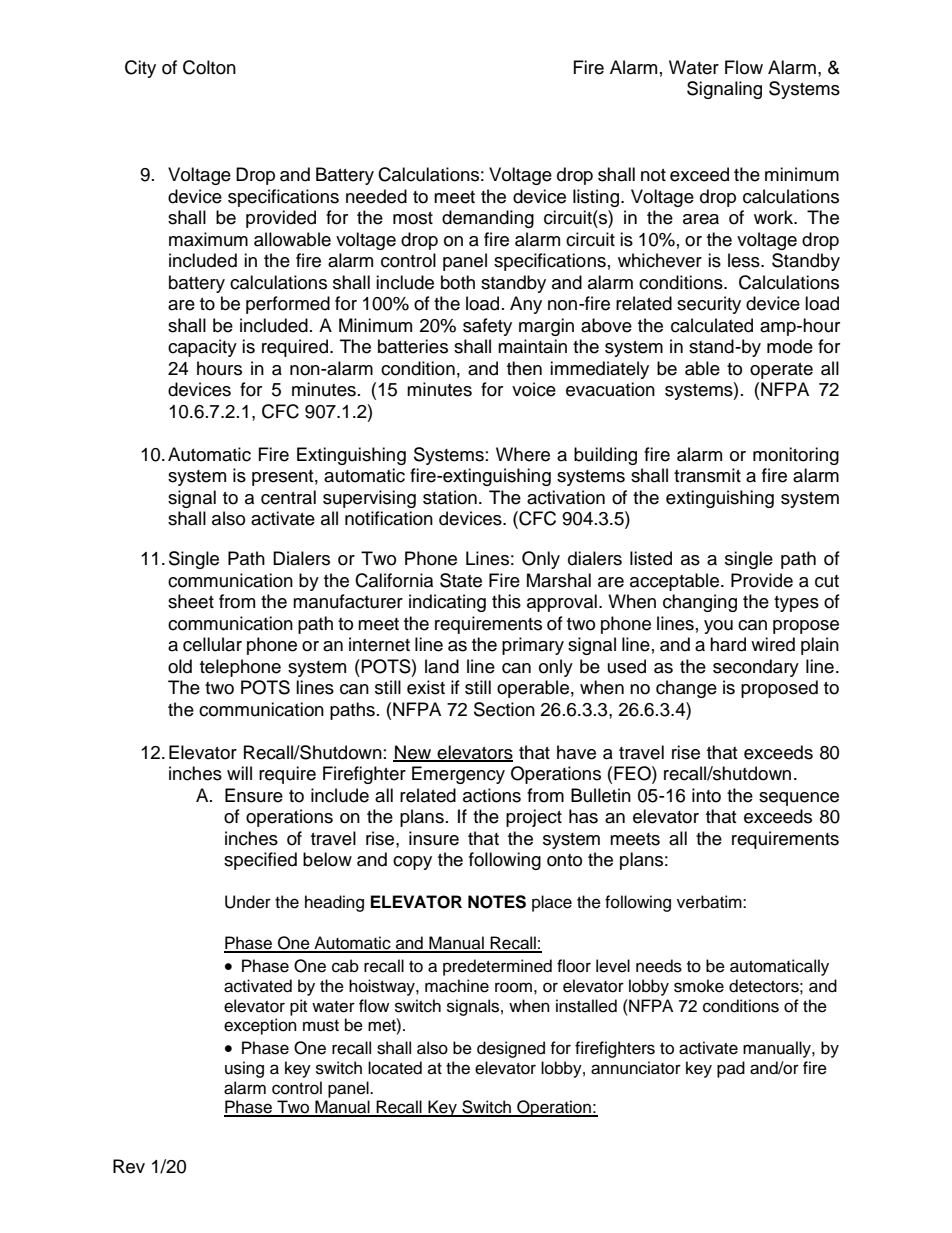 This document has width=952, height=1233. Describe the element at coordinates (244, 1069) in the document. I see `using` at that location.
